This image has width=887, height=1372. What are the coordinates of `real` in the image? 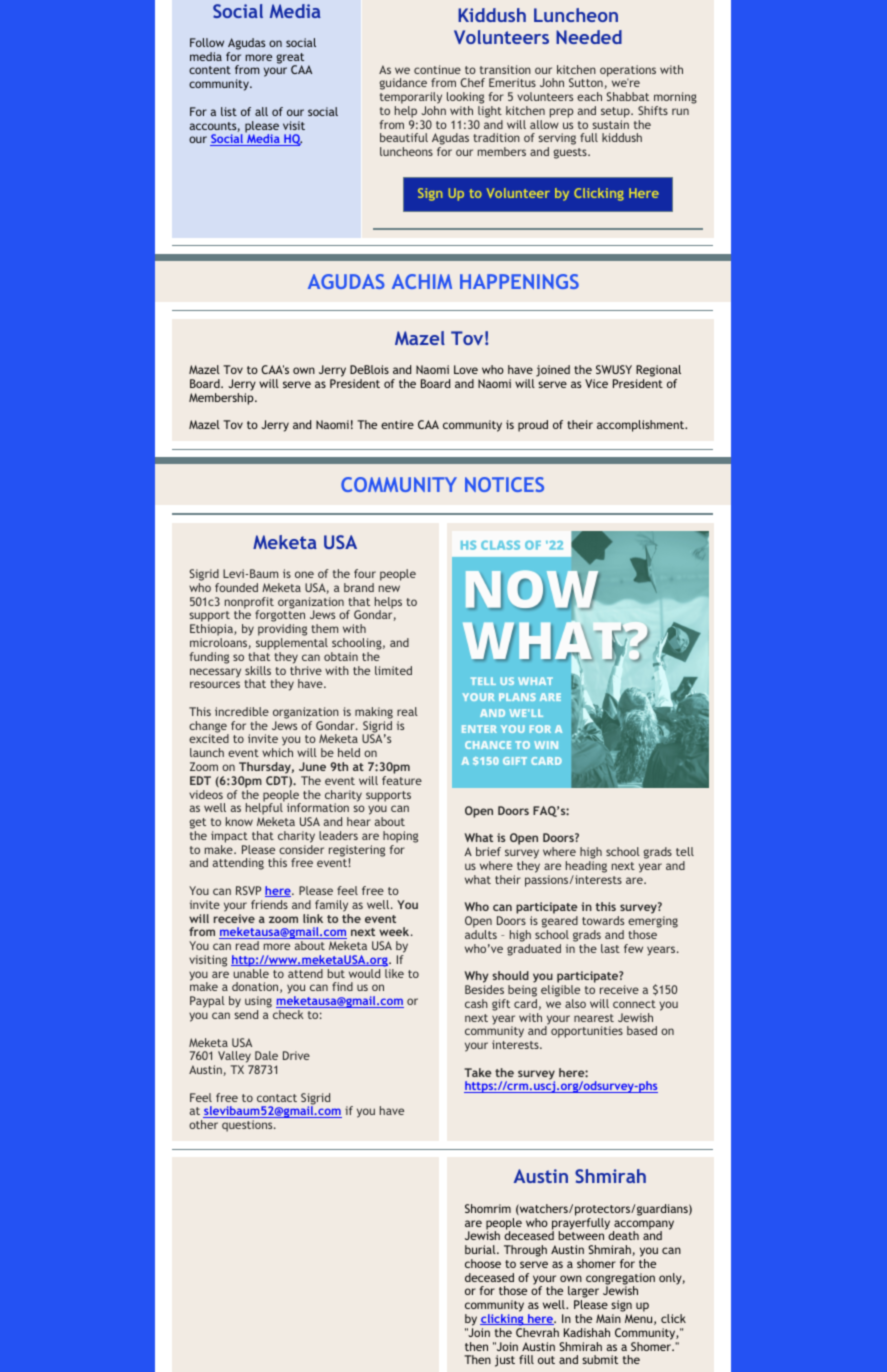 It's located at (407, 711).
